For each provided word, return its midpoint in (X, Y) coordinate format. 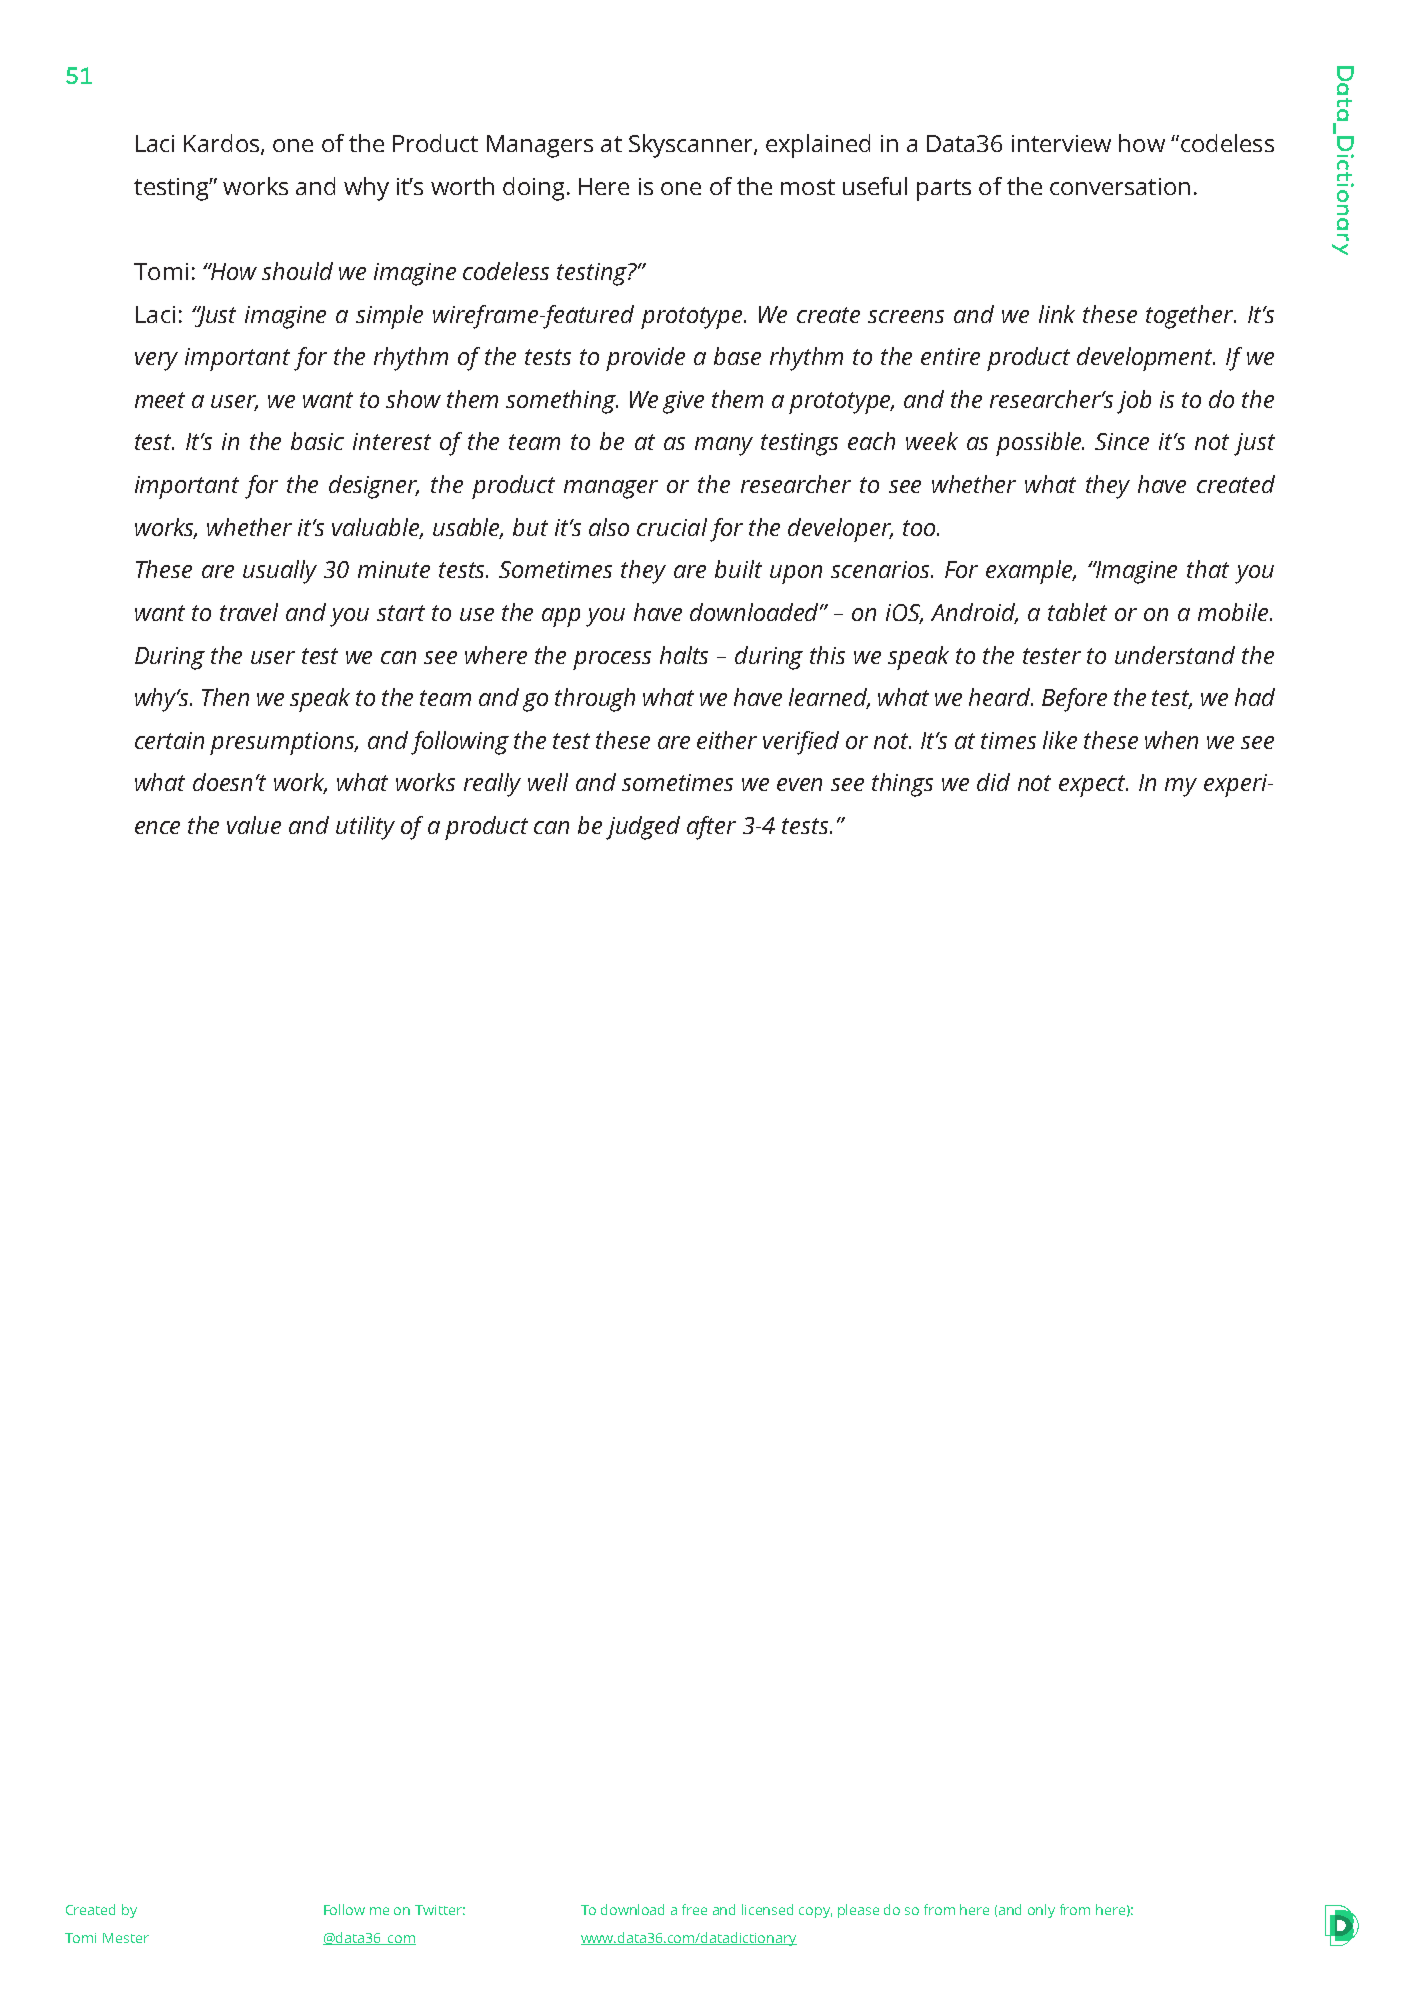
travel (249, 612)
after (711, 828)
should (297, 271)
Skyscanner (692, 146)
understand (1175, 655)
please (858, 1911)
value (254, 825)
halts (684, 655)
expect (1093, 786)
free (694, 1909)
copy (815, 1912)
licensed (767, 1909)
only (1041, 1911)
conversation (1120, 186)
